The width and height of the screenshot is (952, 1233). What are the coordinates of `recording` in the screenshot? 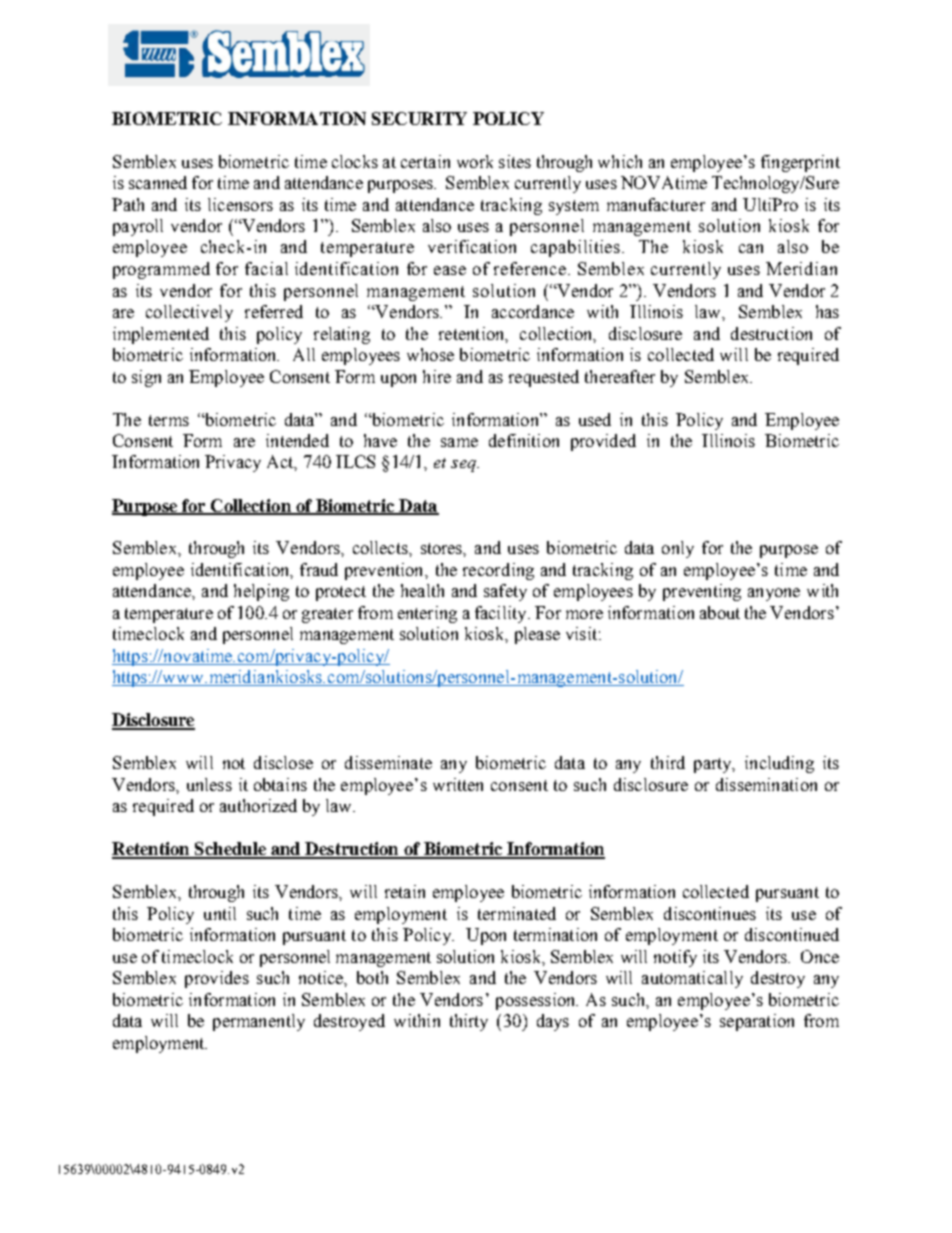 It's located at (498, 571).
